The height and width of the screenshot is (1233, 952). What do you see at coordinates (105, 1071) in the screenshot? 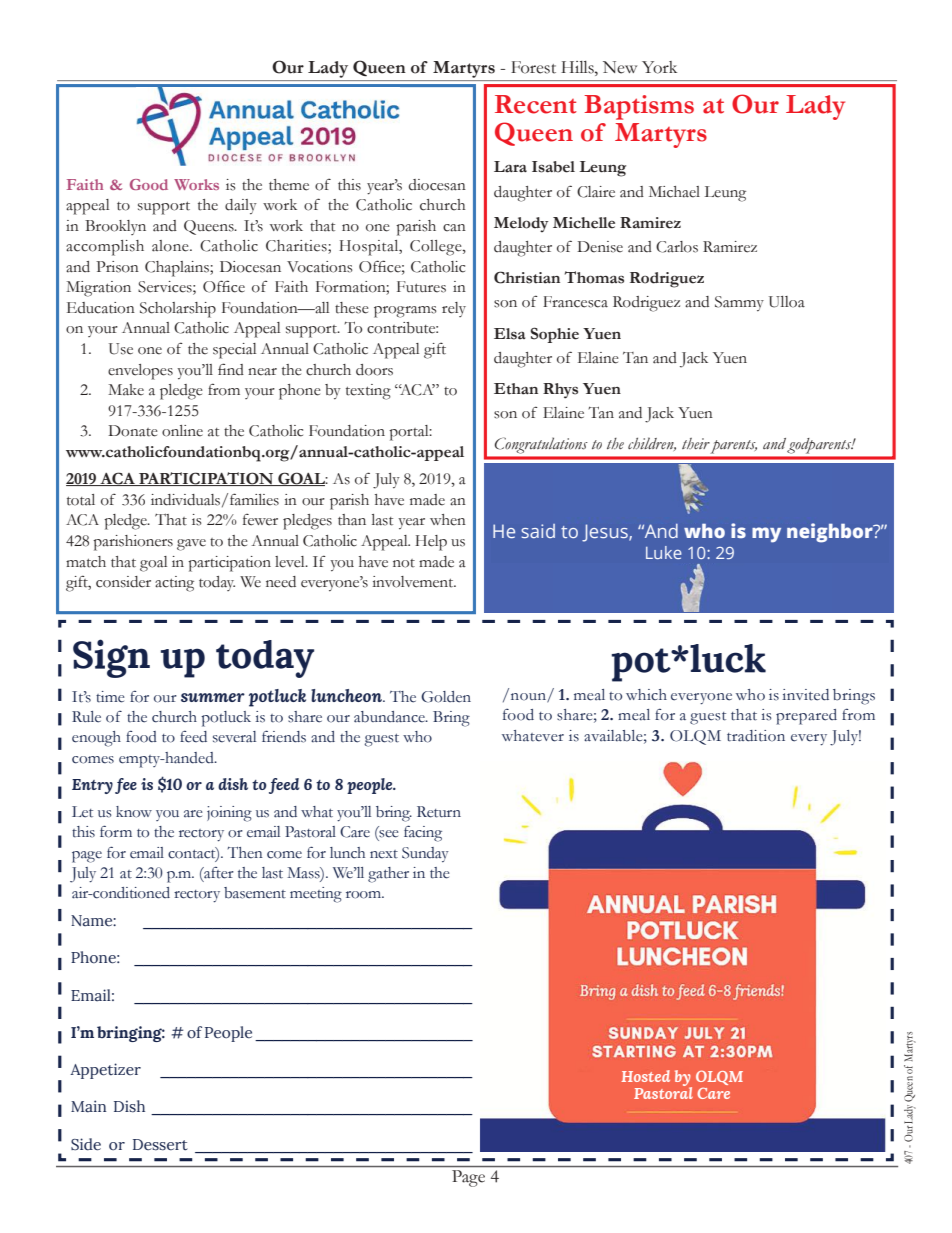
I see `Appetizer` at bounding box center [105, 1071].
